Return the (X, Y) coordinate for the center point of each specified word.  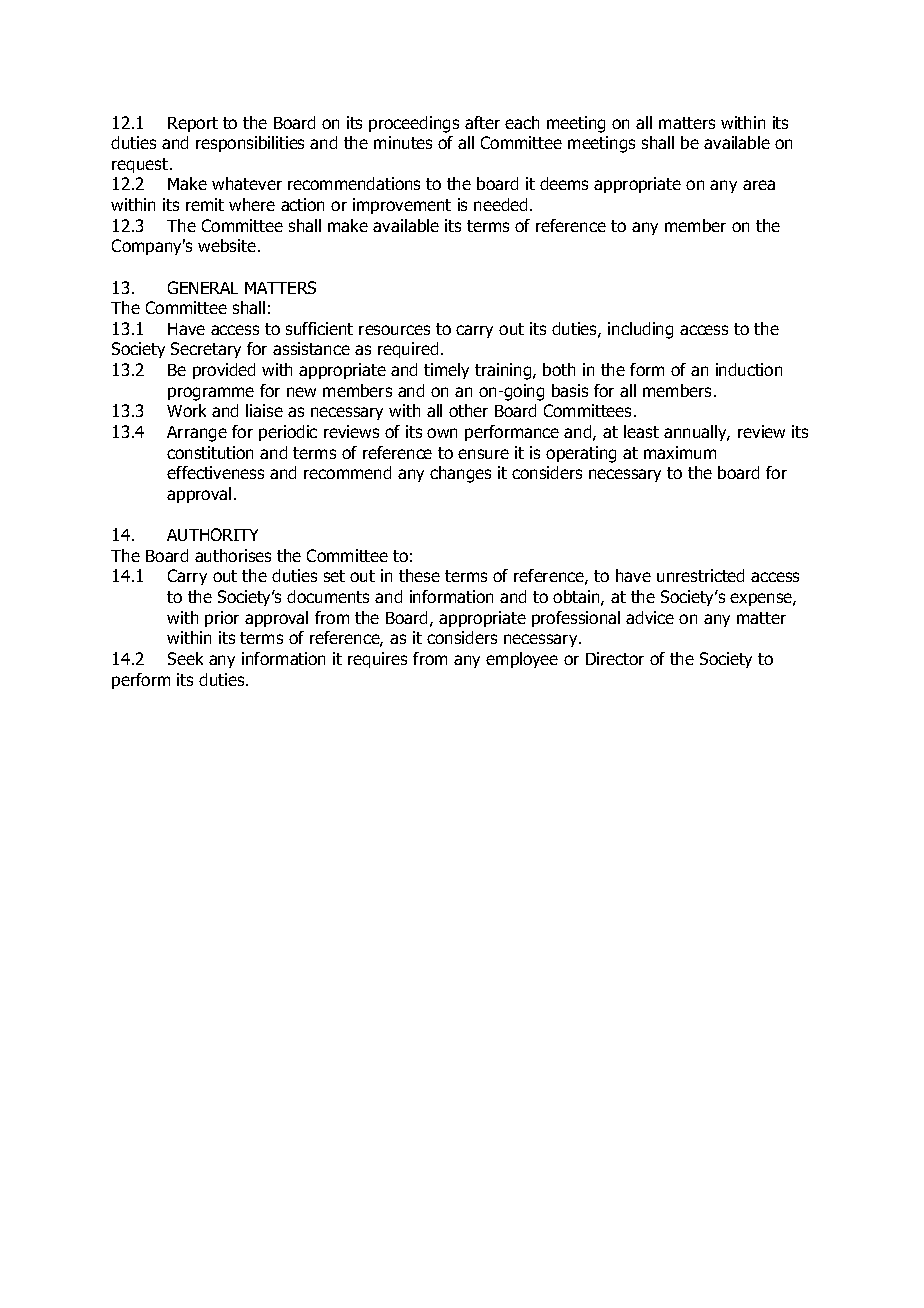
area (759, 185)
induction (749, 369)
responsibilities (250, 144)
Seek (185, 658)
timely (446, 371)
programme (211, 394)
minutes (403, 142)
